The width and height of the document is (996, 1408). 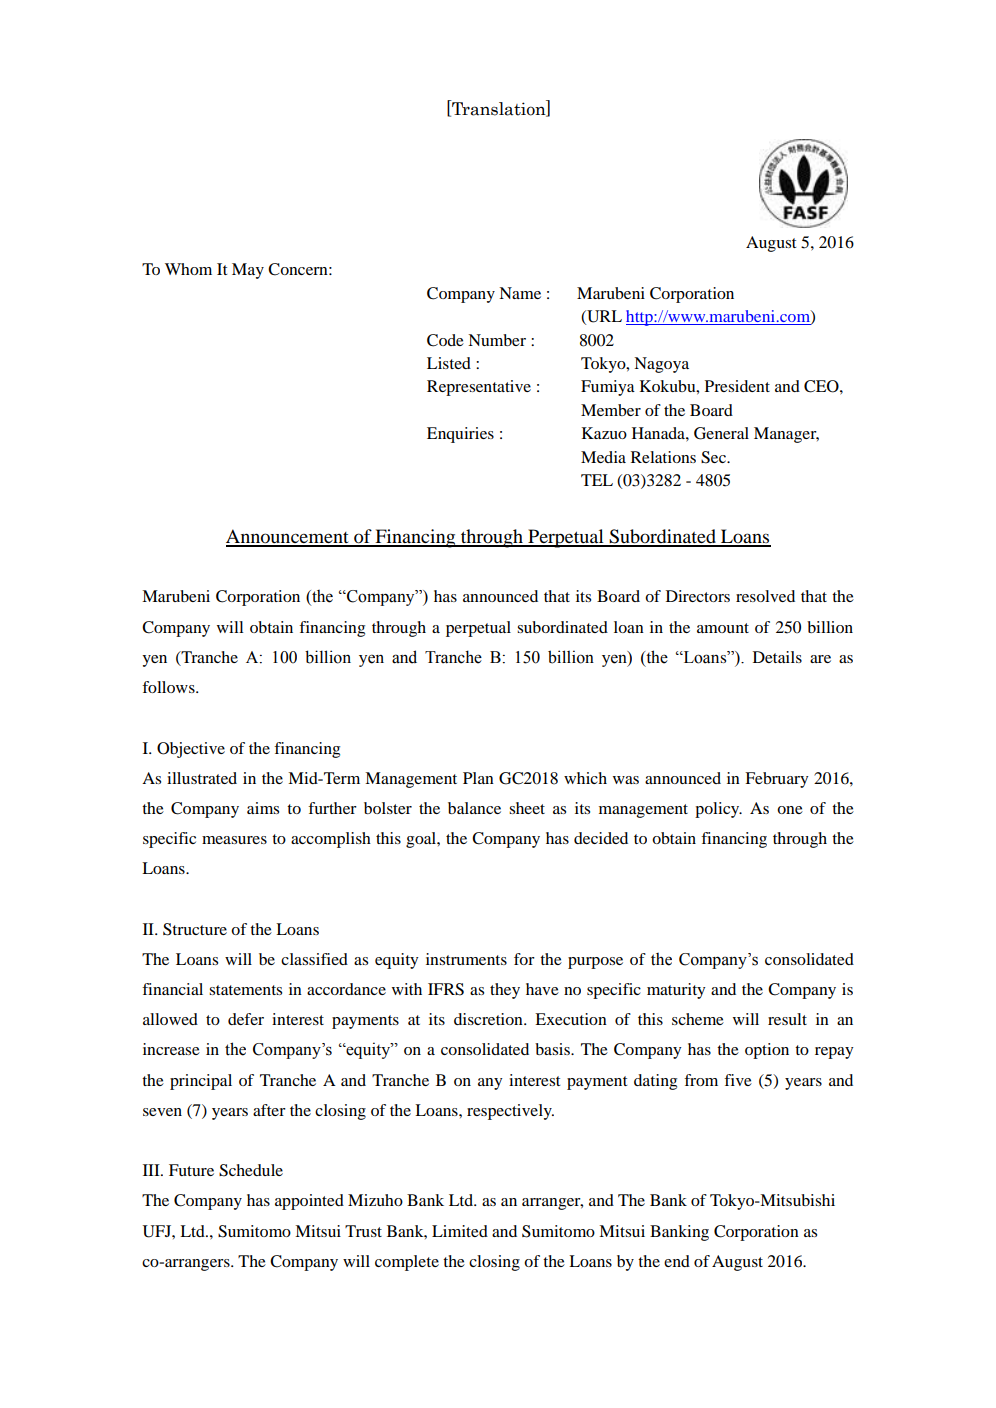 What do you see at coordinates (248, 271) in the document?
I see `May` at bounding box center [248, 271].
